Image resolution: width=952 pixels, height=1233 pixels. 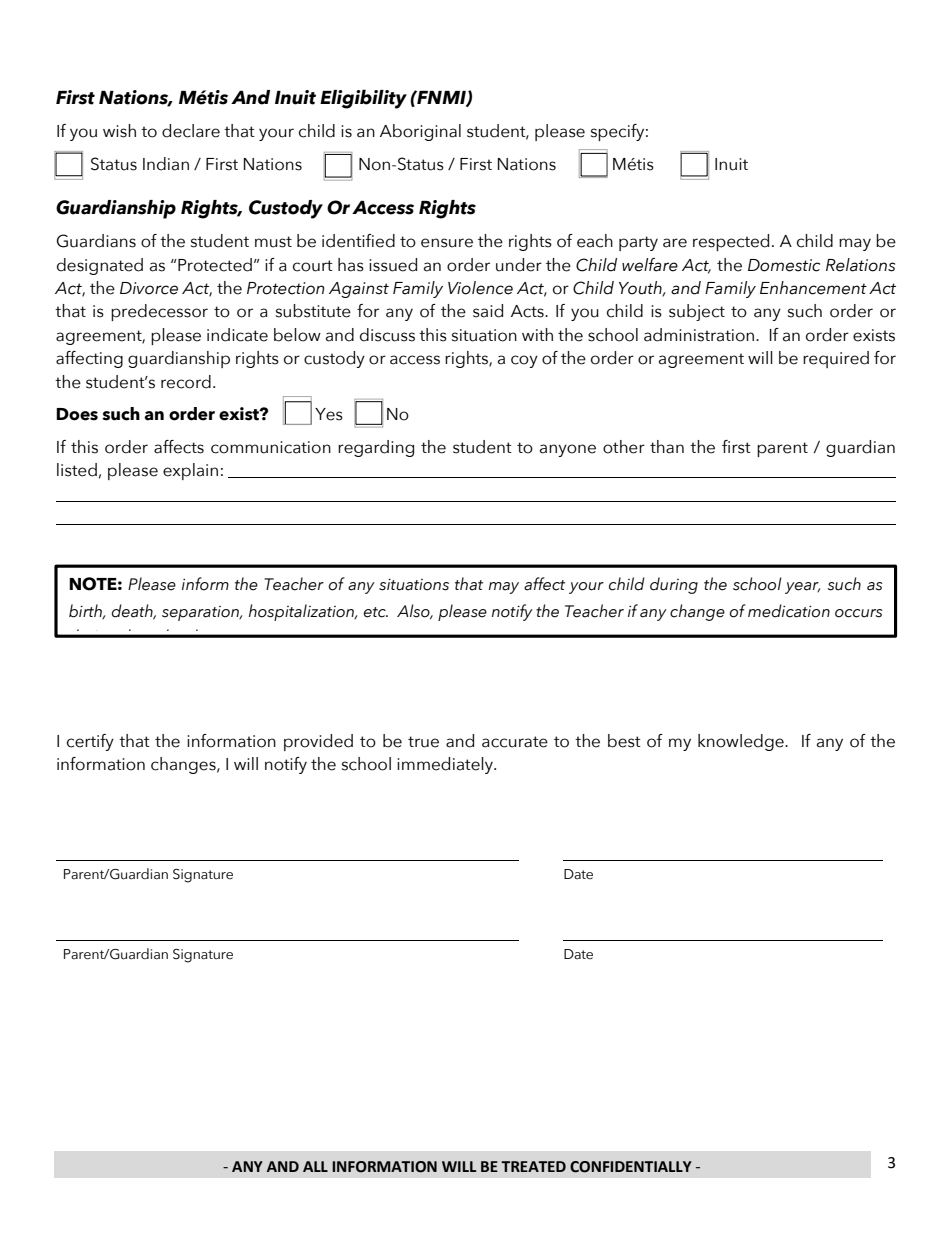 I want to click on respected, so click(x=731, y=242).
